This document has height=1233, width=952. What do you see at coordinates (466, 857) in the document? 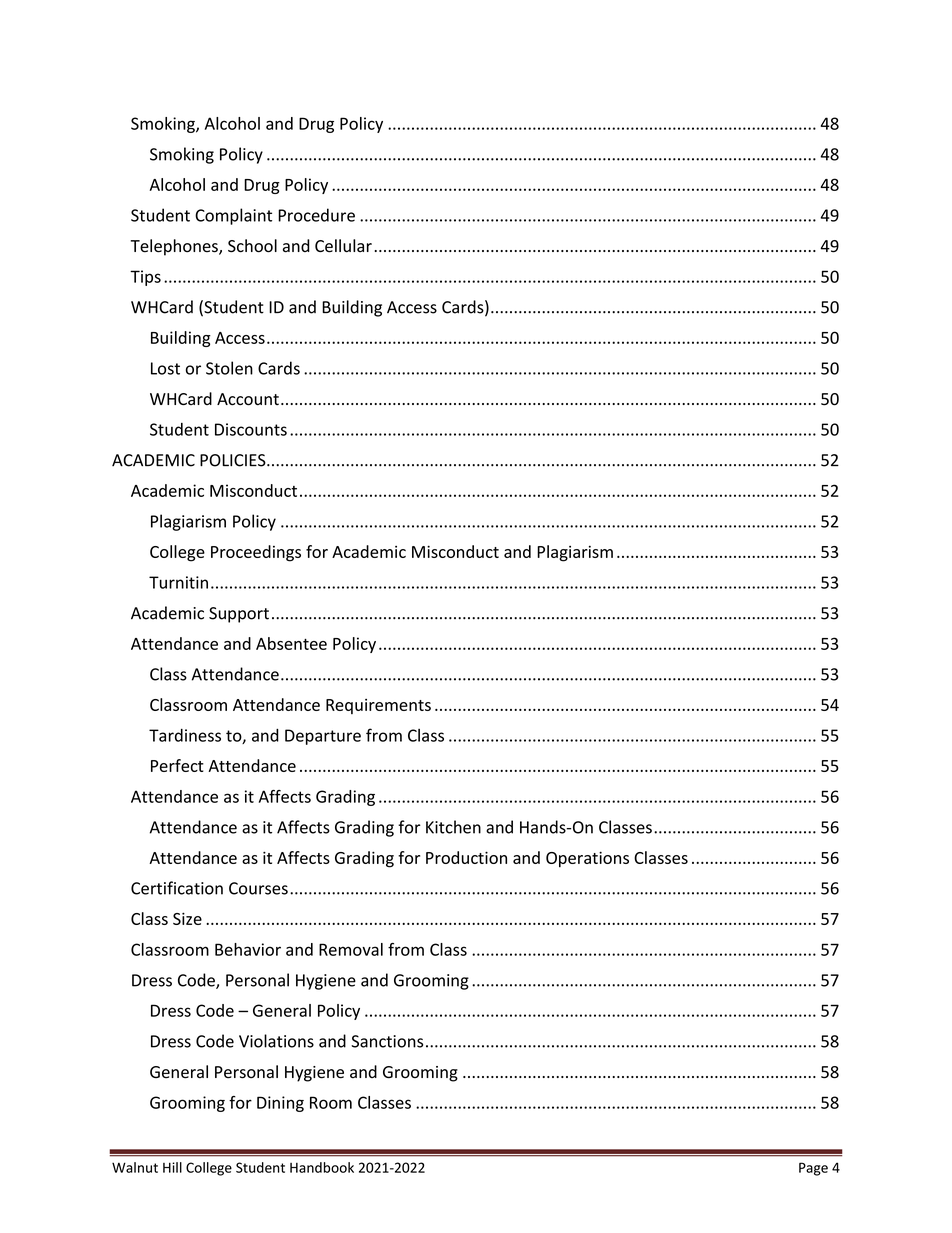
I see `Production` at bounding box center [466, 857].
